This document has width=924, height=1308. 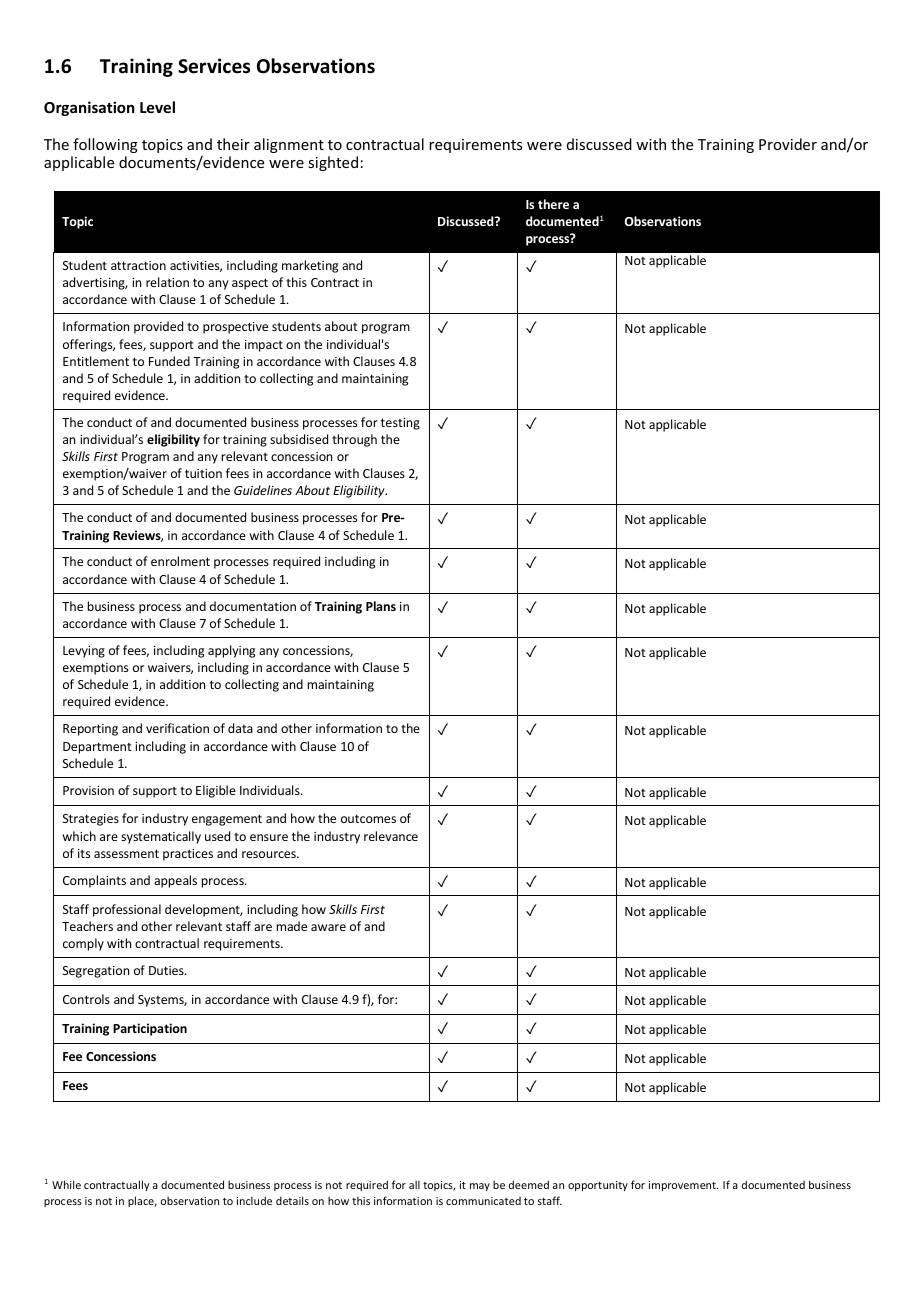 I want to click on may, so click(x=480, y=1187).
